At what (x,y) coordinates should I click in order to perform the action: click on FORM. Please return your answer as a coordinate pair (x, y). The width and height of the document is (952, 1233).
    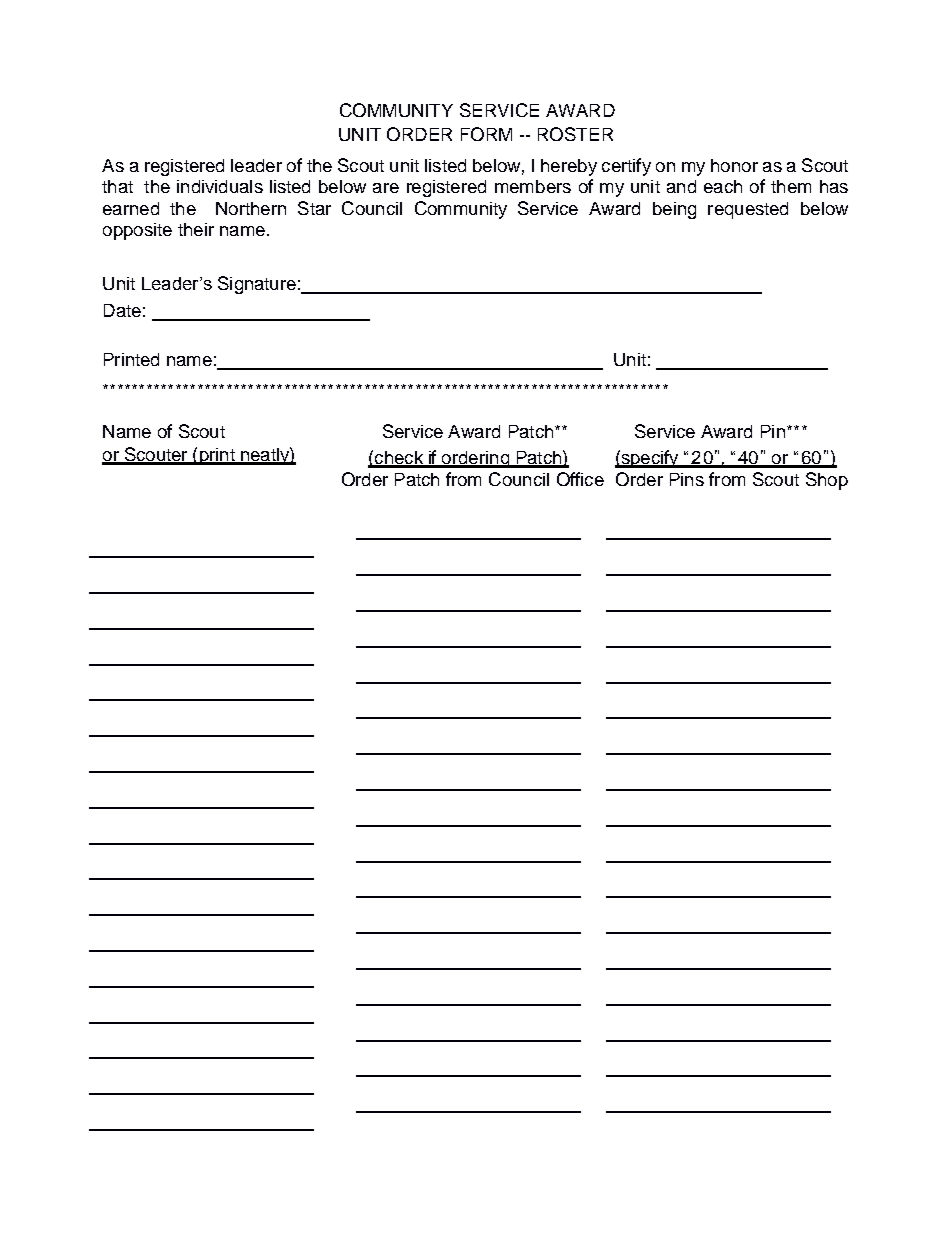
    Looking at the image, I should click on (486, 134).
